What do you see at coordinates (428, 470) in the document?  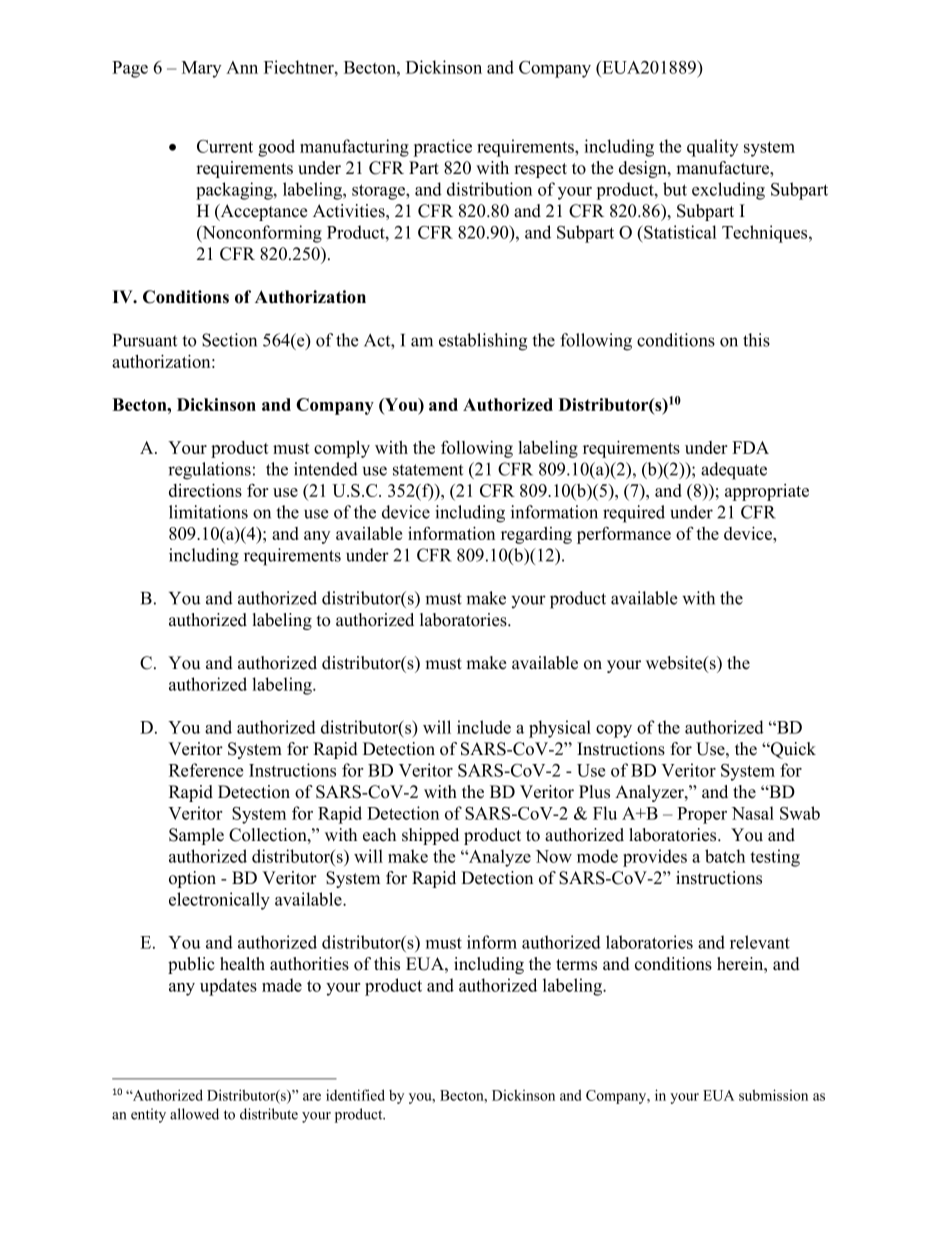 I see `statement` at bounding box center [428, 470].
